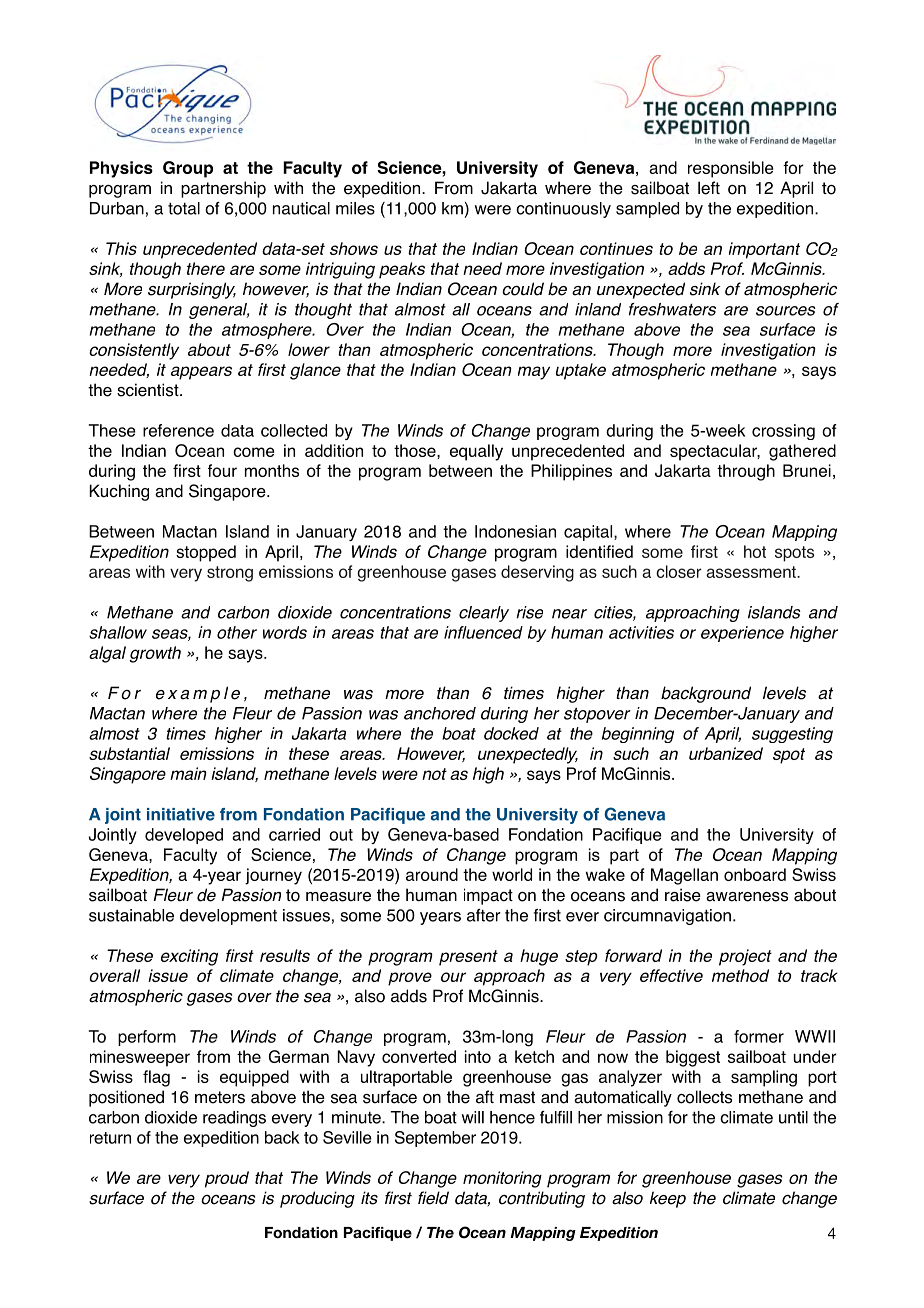 The width and height of the page is (924, 1308). I want to click on monitoring, so click(502, 1179).
